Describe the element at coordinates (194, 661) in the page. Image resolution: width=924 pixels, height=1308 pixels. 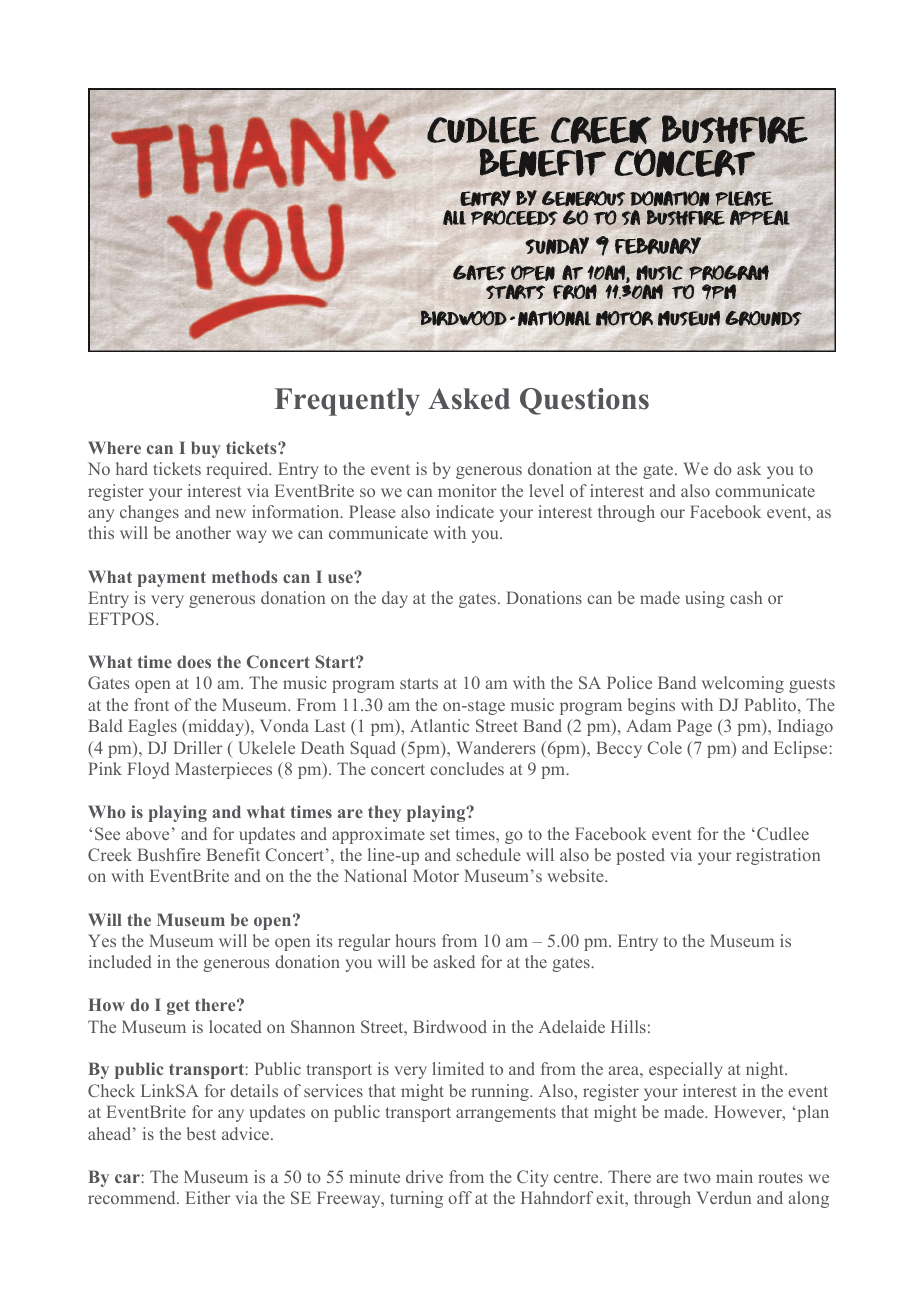
I see `does` at that location.
